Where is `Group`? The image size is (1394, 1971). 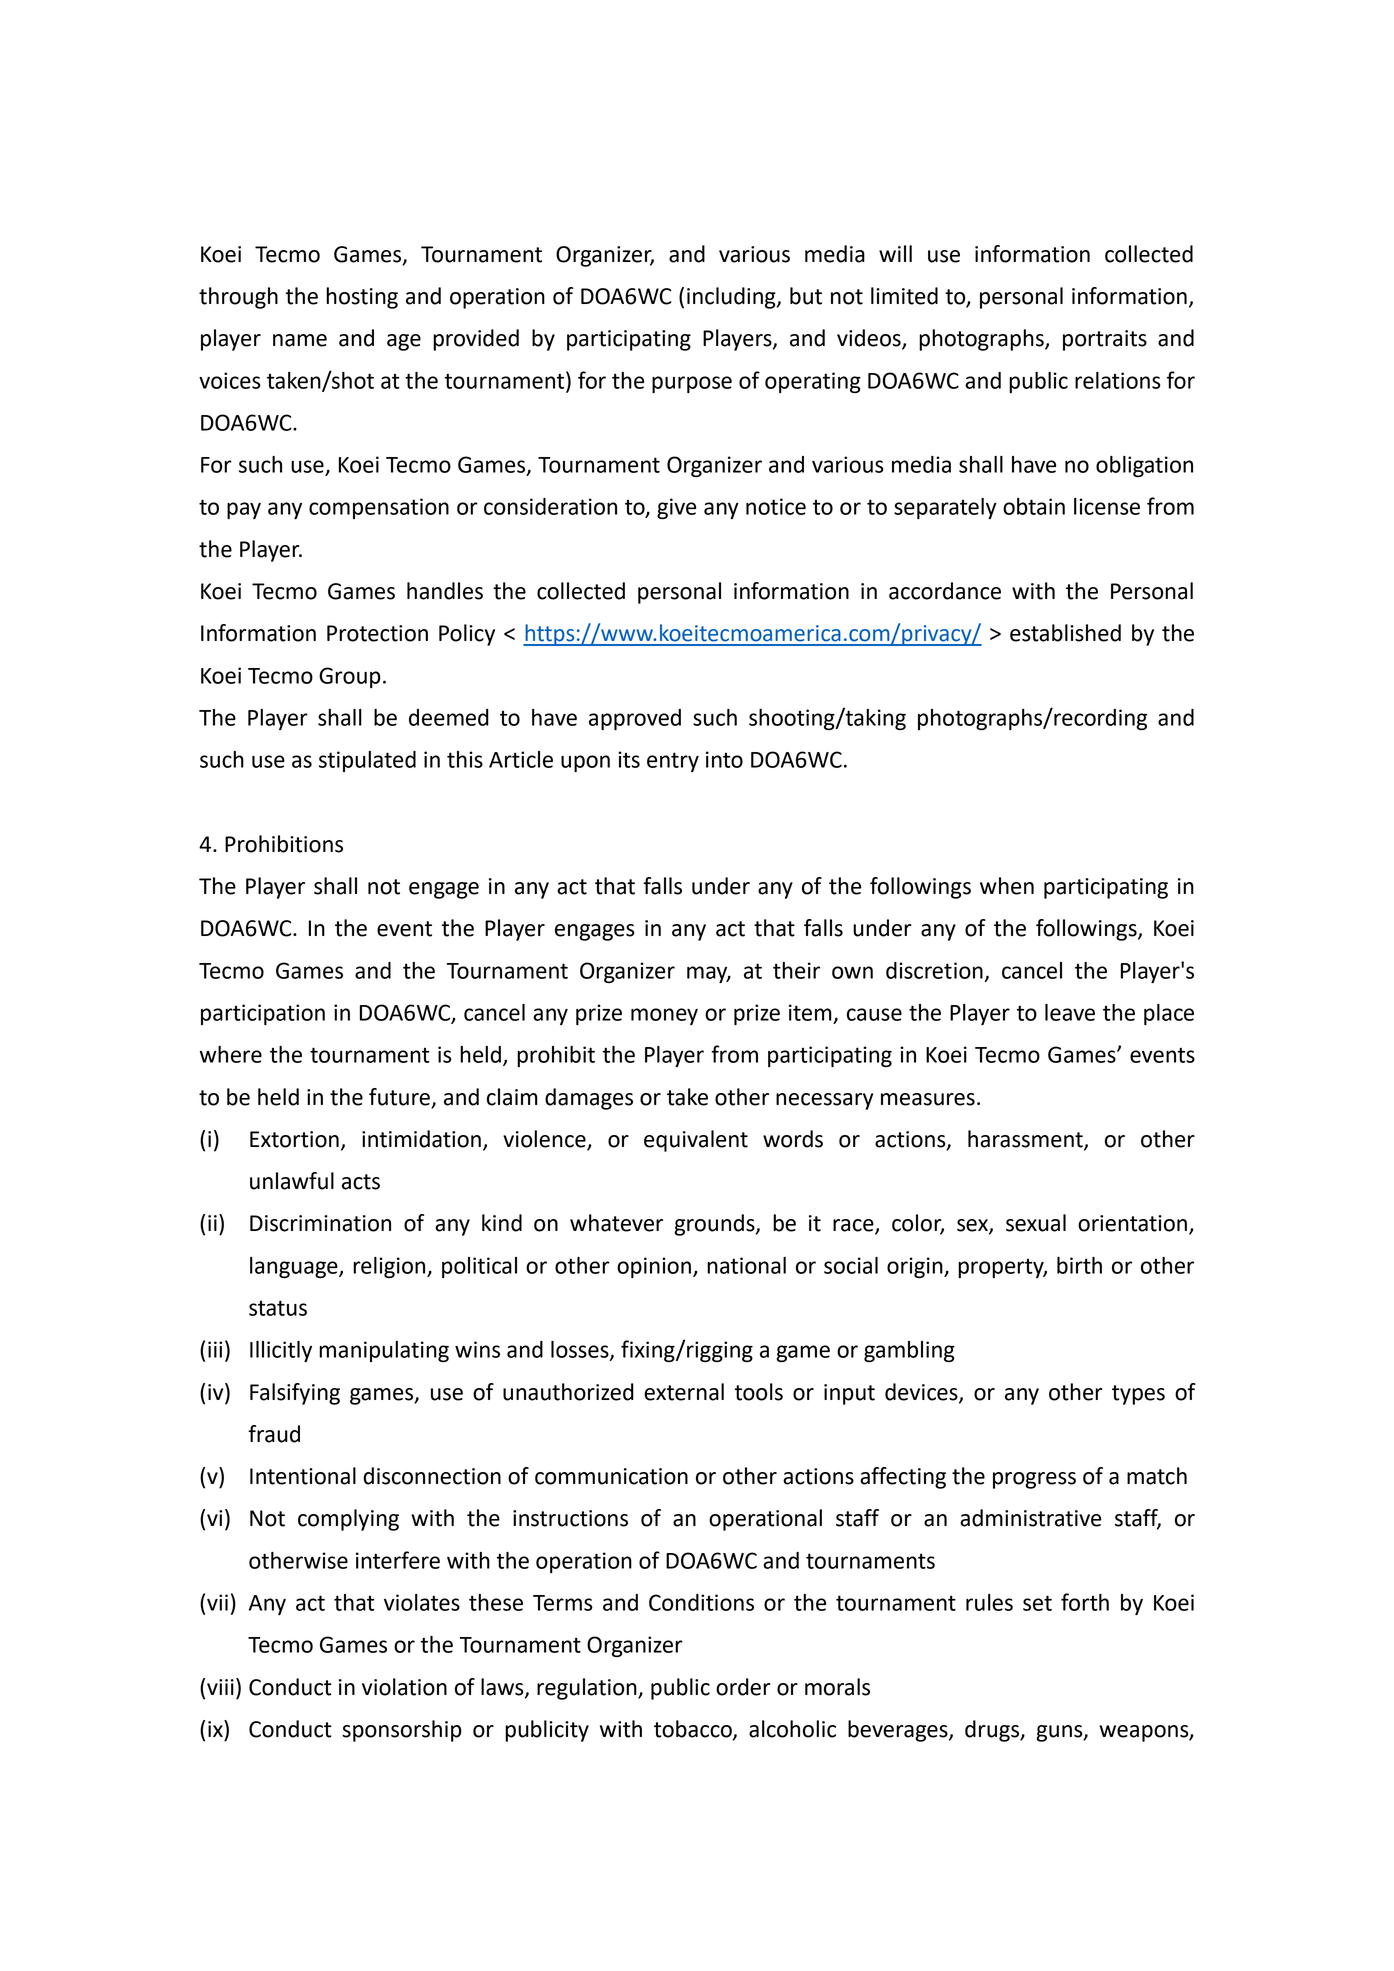 Group is located at coordinates (350, 677).
